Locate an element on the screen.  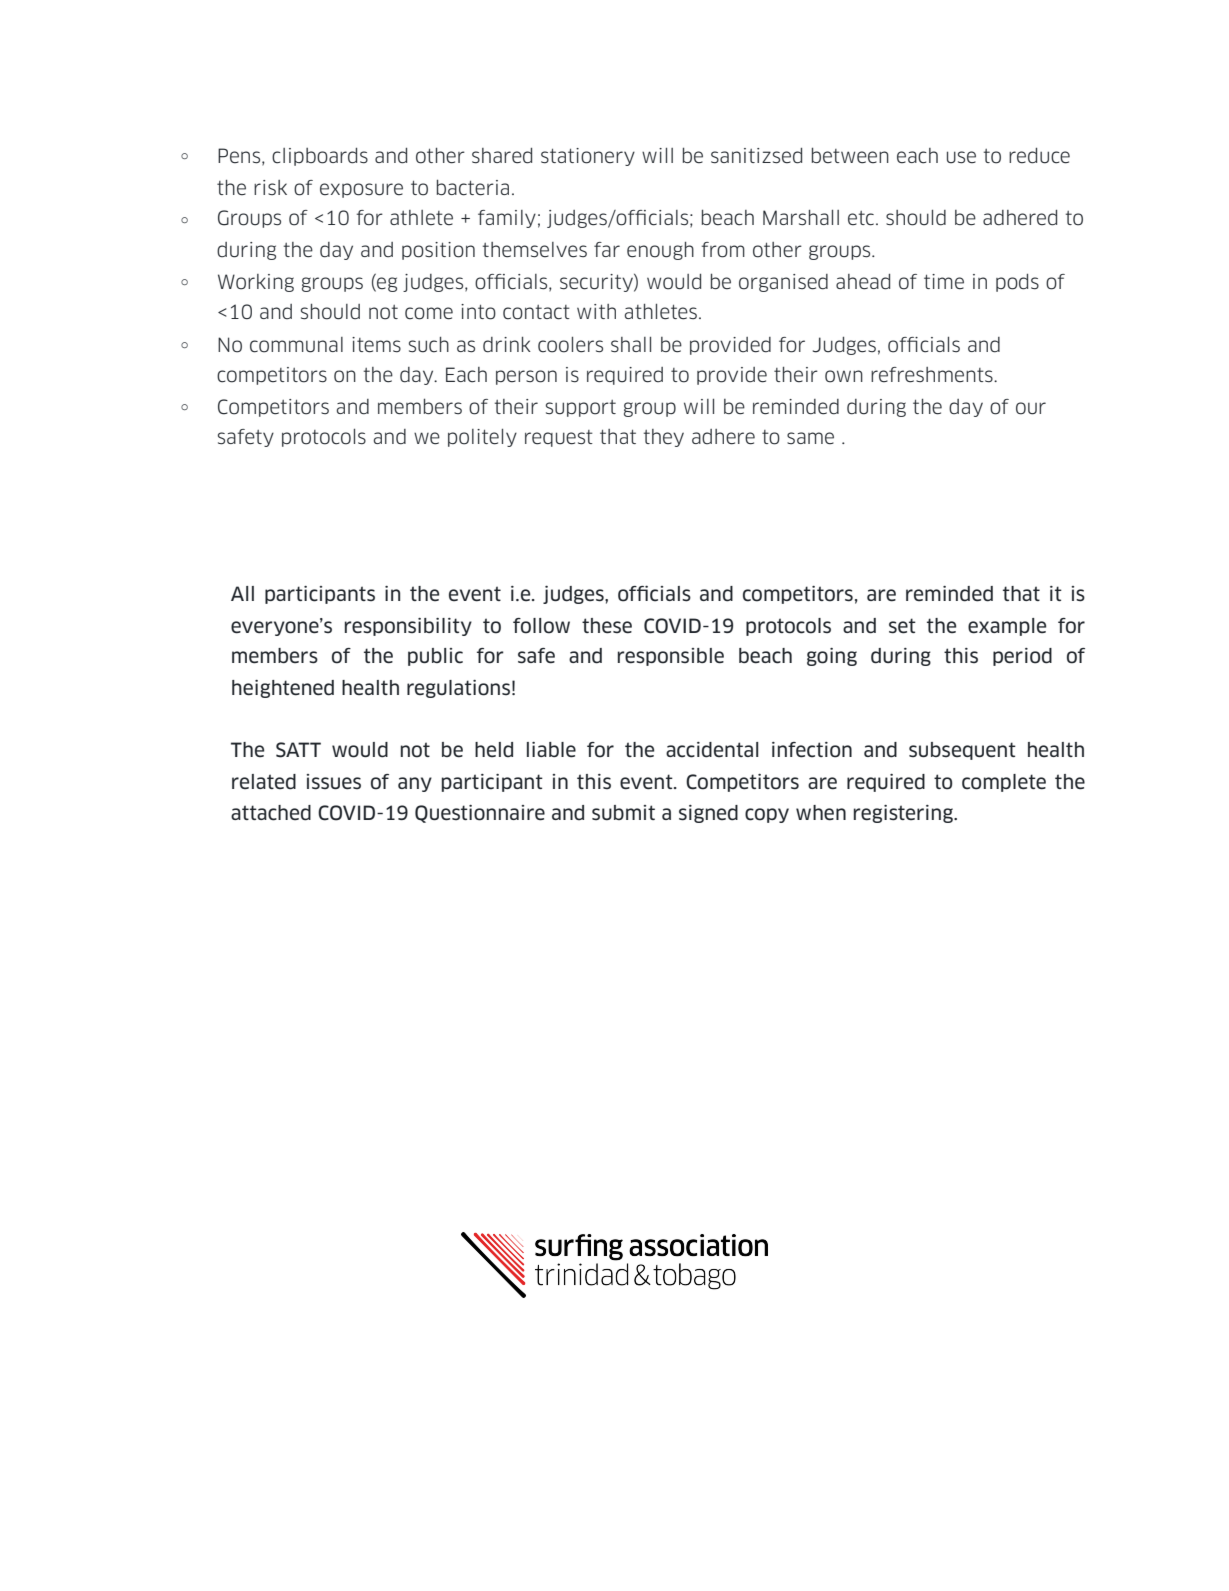
use is located at coordinates (961, 157).
